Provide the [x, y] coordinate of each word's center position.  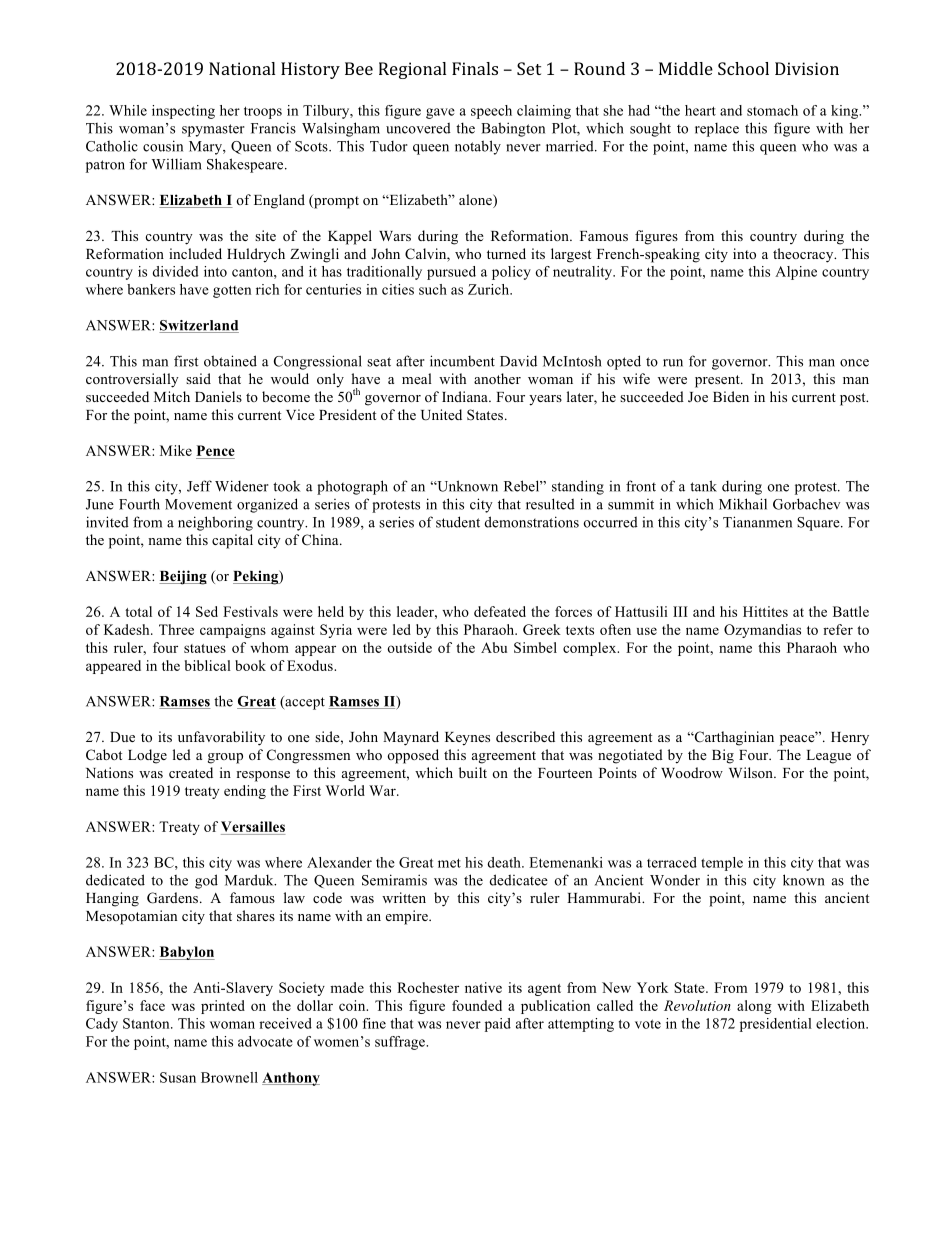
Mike [176, 450]
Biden [731, 396]
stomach [772, 110]
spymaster [213, 130]
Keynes [467, 739]
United [441, 415]
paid [498, 1025]
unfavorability [221, 738]
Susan [178, 1077]
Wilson [752, 772]
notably [478, 147]
